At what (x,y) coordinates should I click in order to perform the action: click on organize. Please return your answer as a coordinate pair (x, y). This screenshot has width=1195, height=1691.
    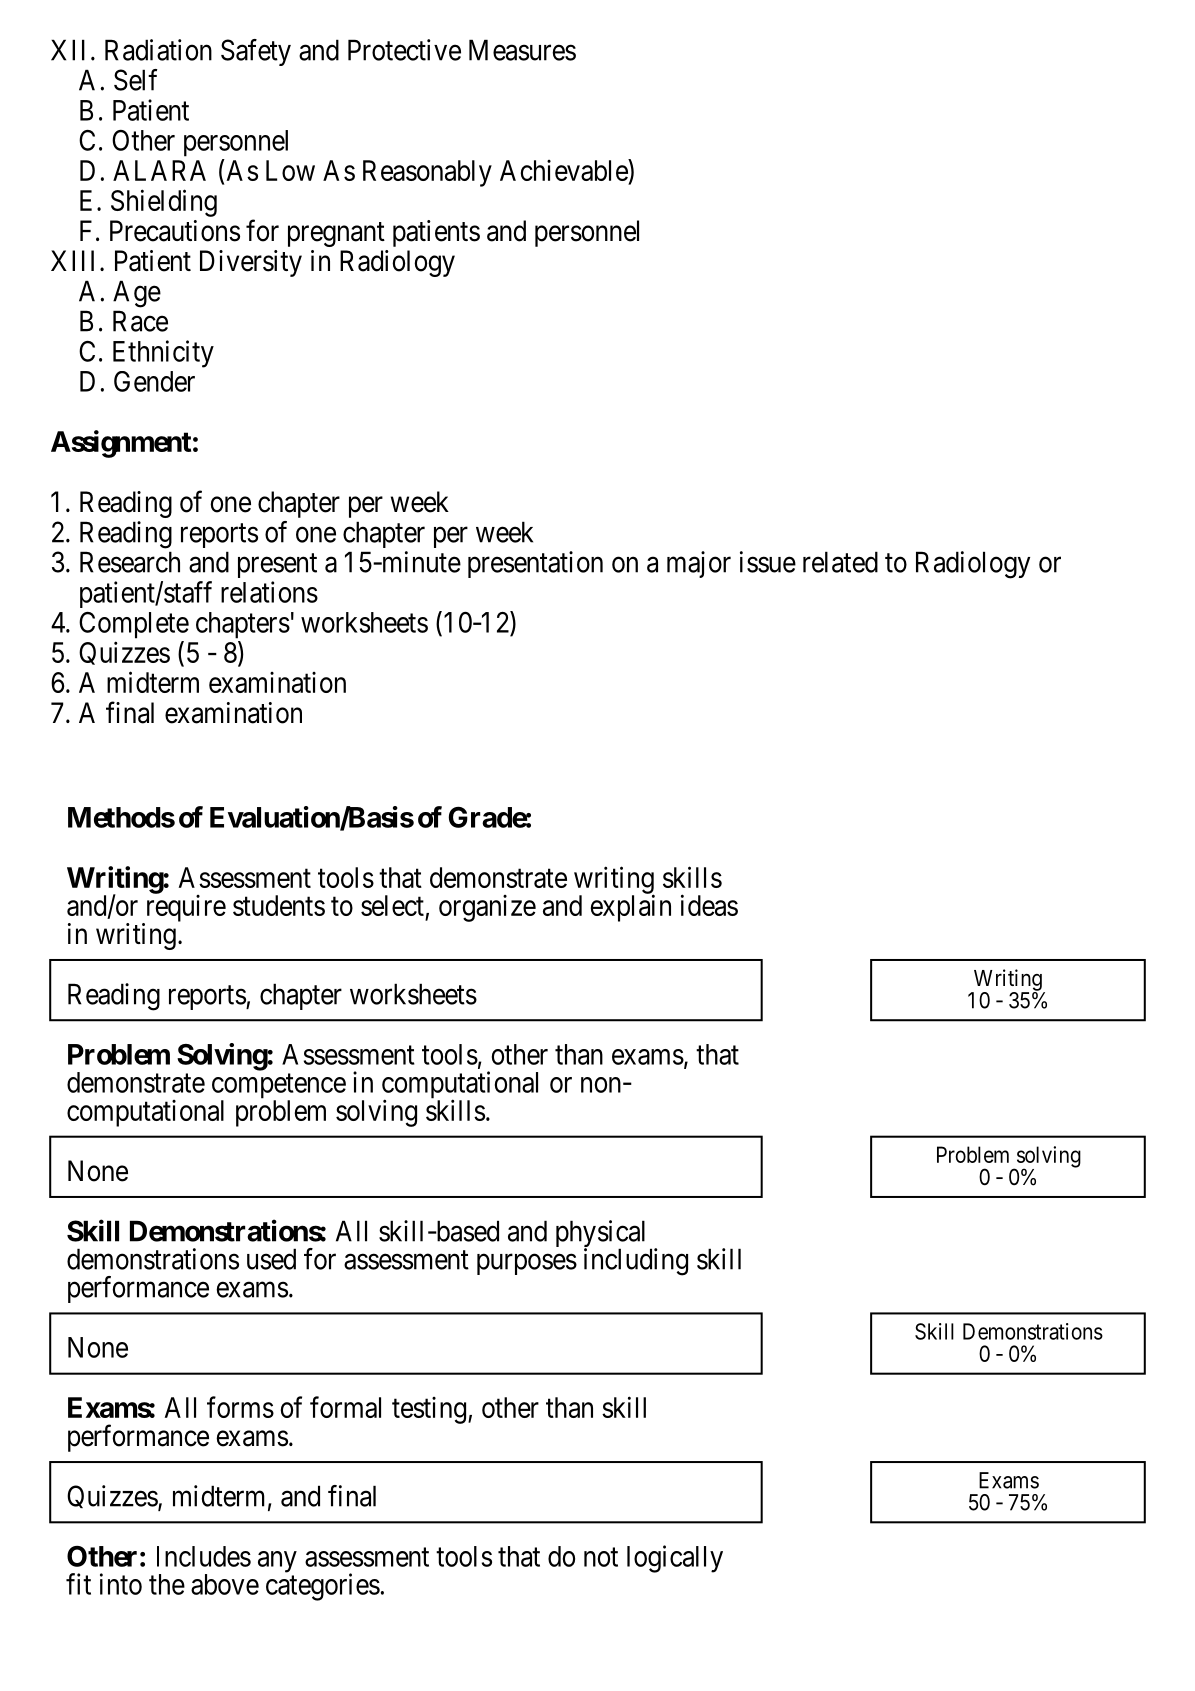
    Looking at the image, I should click on (487, 908).
